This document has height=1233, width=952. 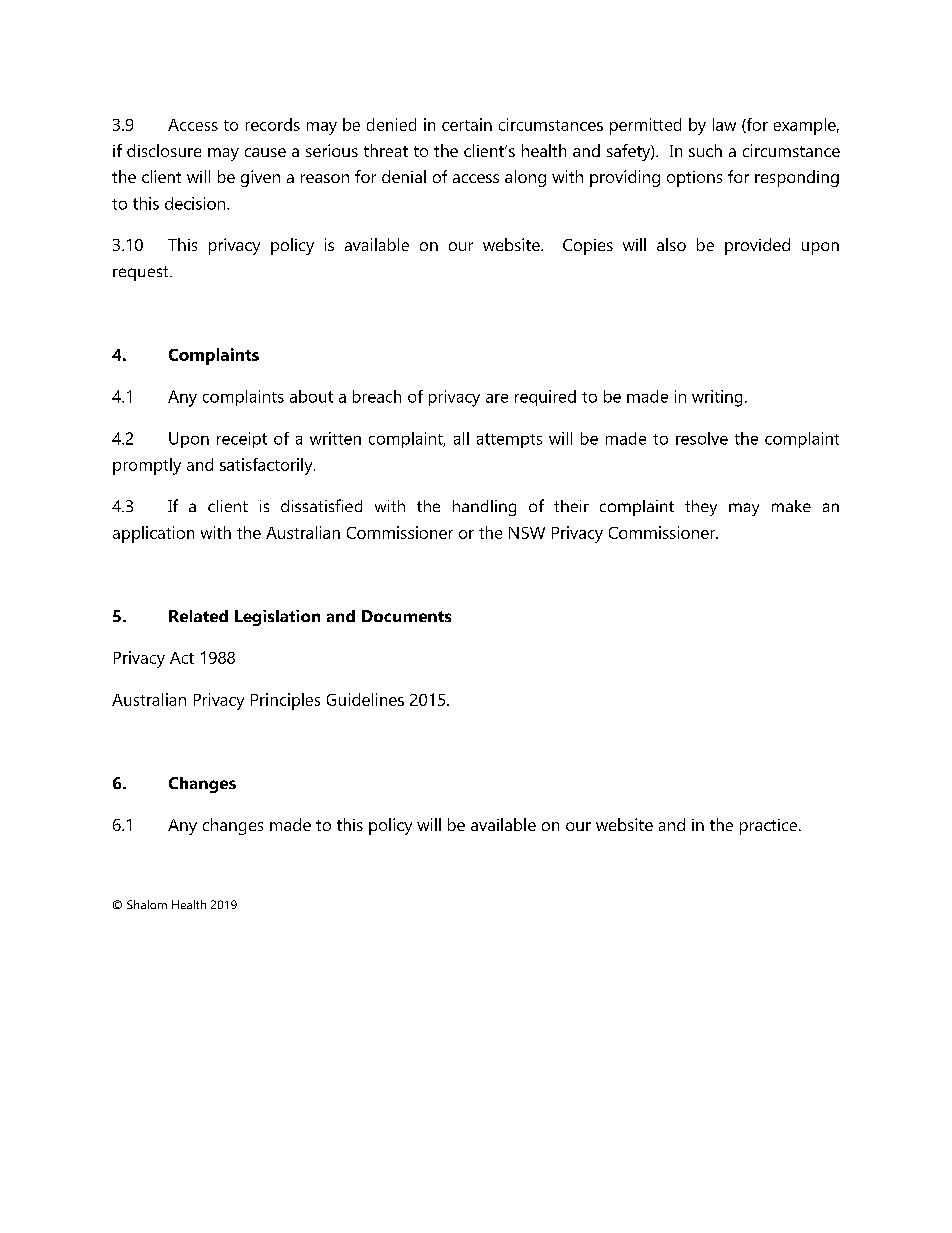 I want to click on they, so click(x=701, y=508).
